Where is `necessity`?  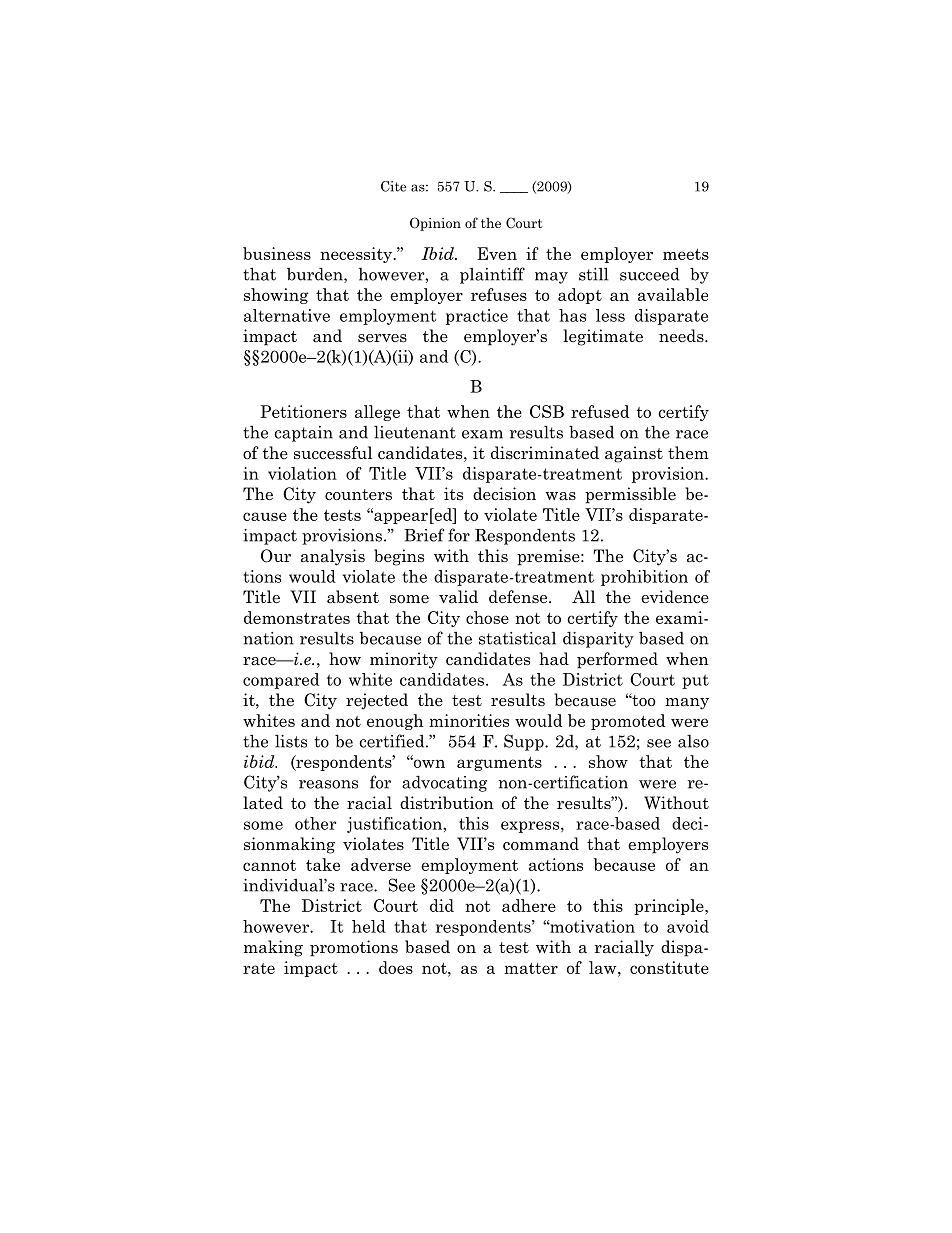 necessity is located at coordinates (357, 255).
